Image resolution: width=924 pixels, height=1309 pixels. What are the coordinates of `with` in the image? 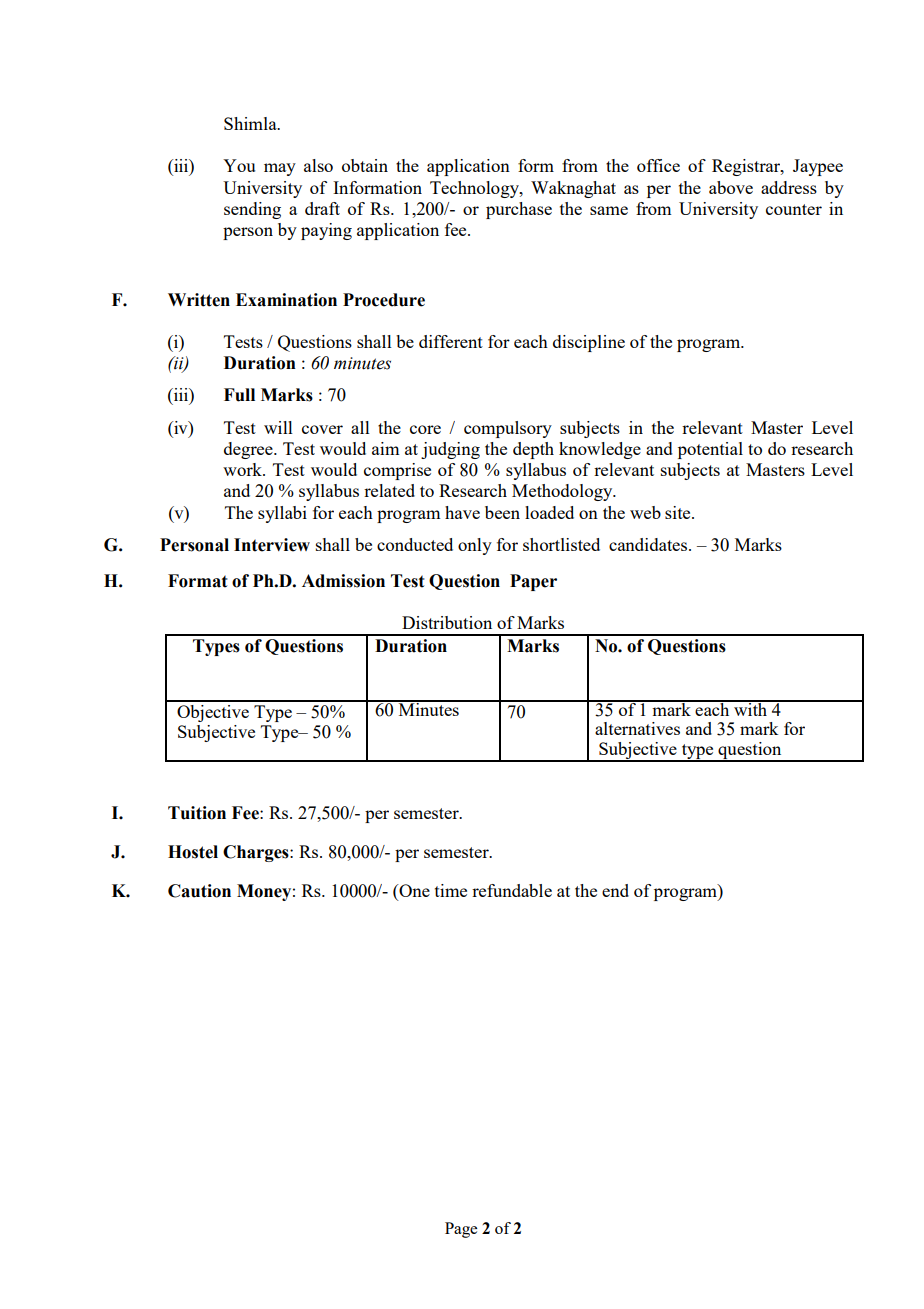 It's located at (751, 708).
